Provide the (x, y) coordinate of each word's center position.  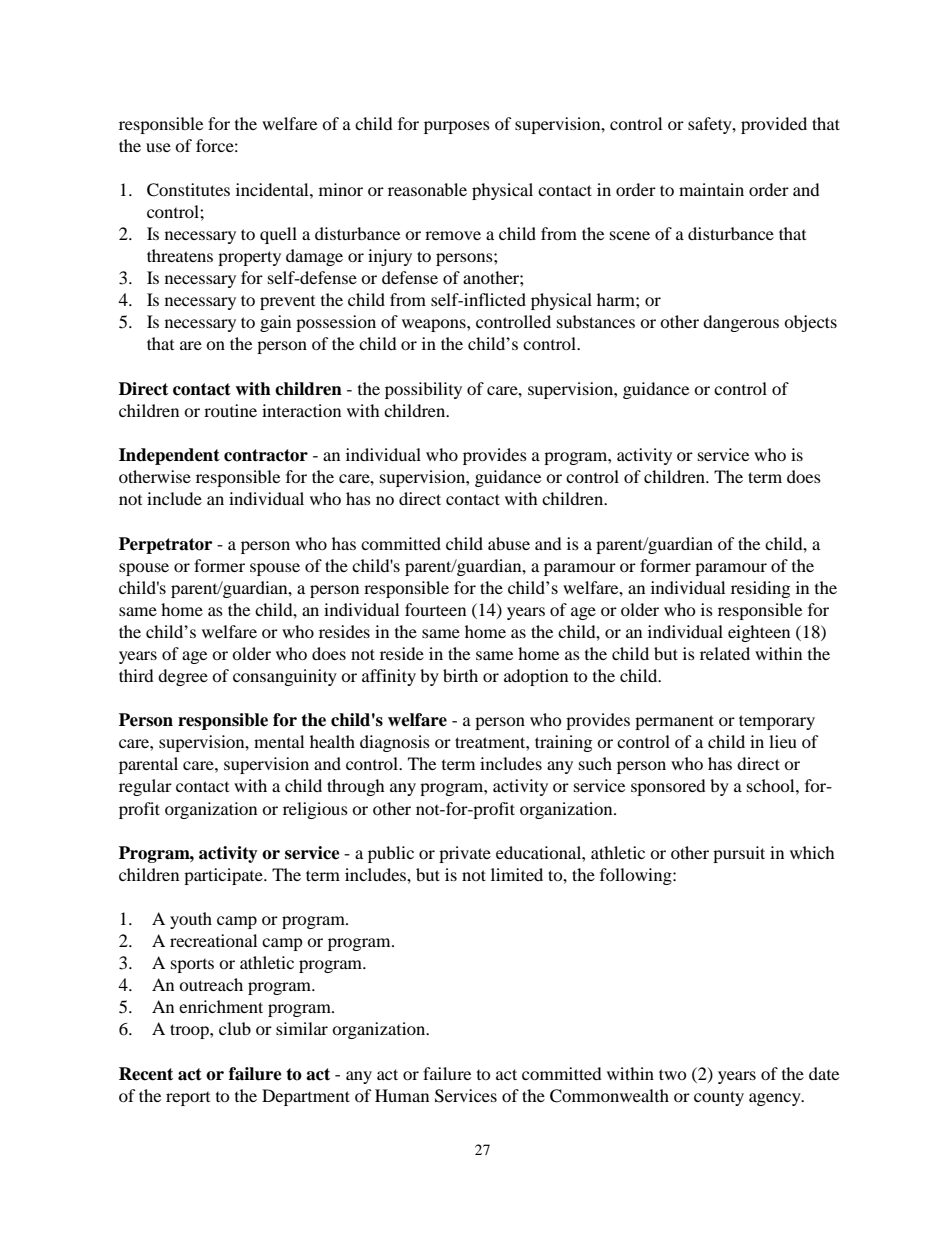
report (188, 1099)
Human (402, 1095)
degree (183, 677)
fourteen (435, 609)
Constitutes (188, 190)
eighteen (759, 633)
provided (774, 125)
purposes (457, 127)
